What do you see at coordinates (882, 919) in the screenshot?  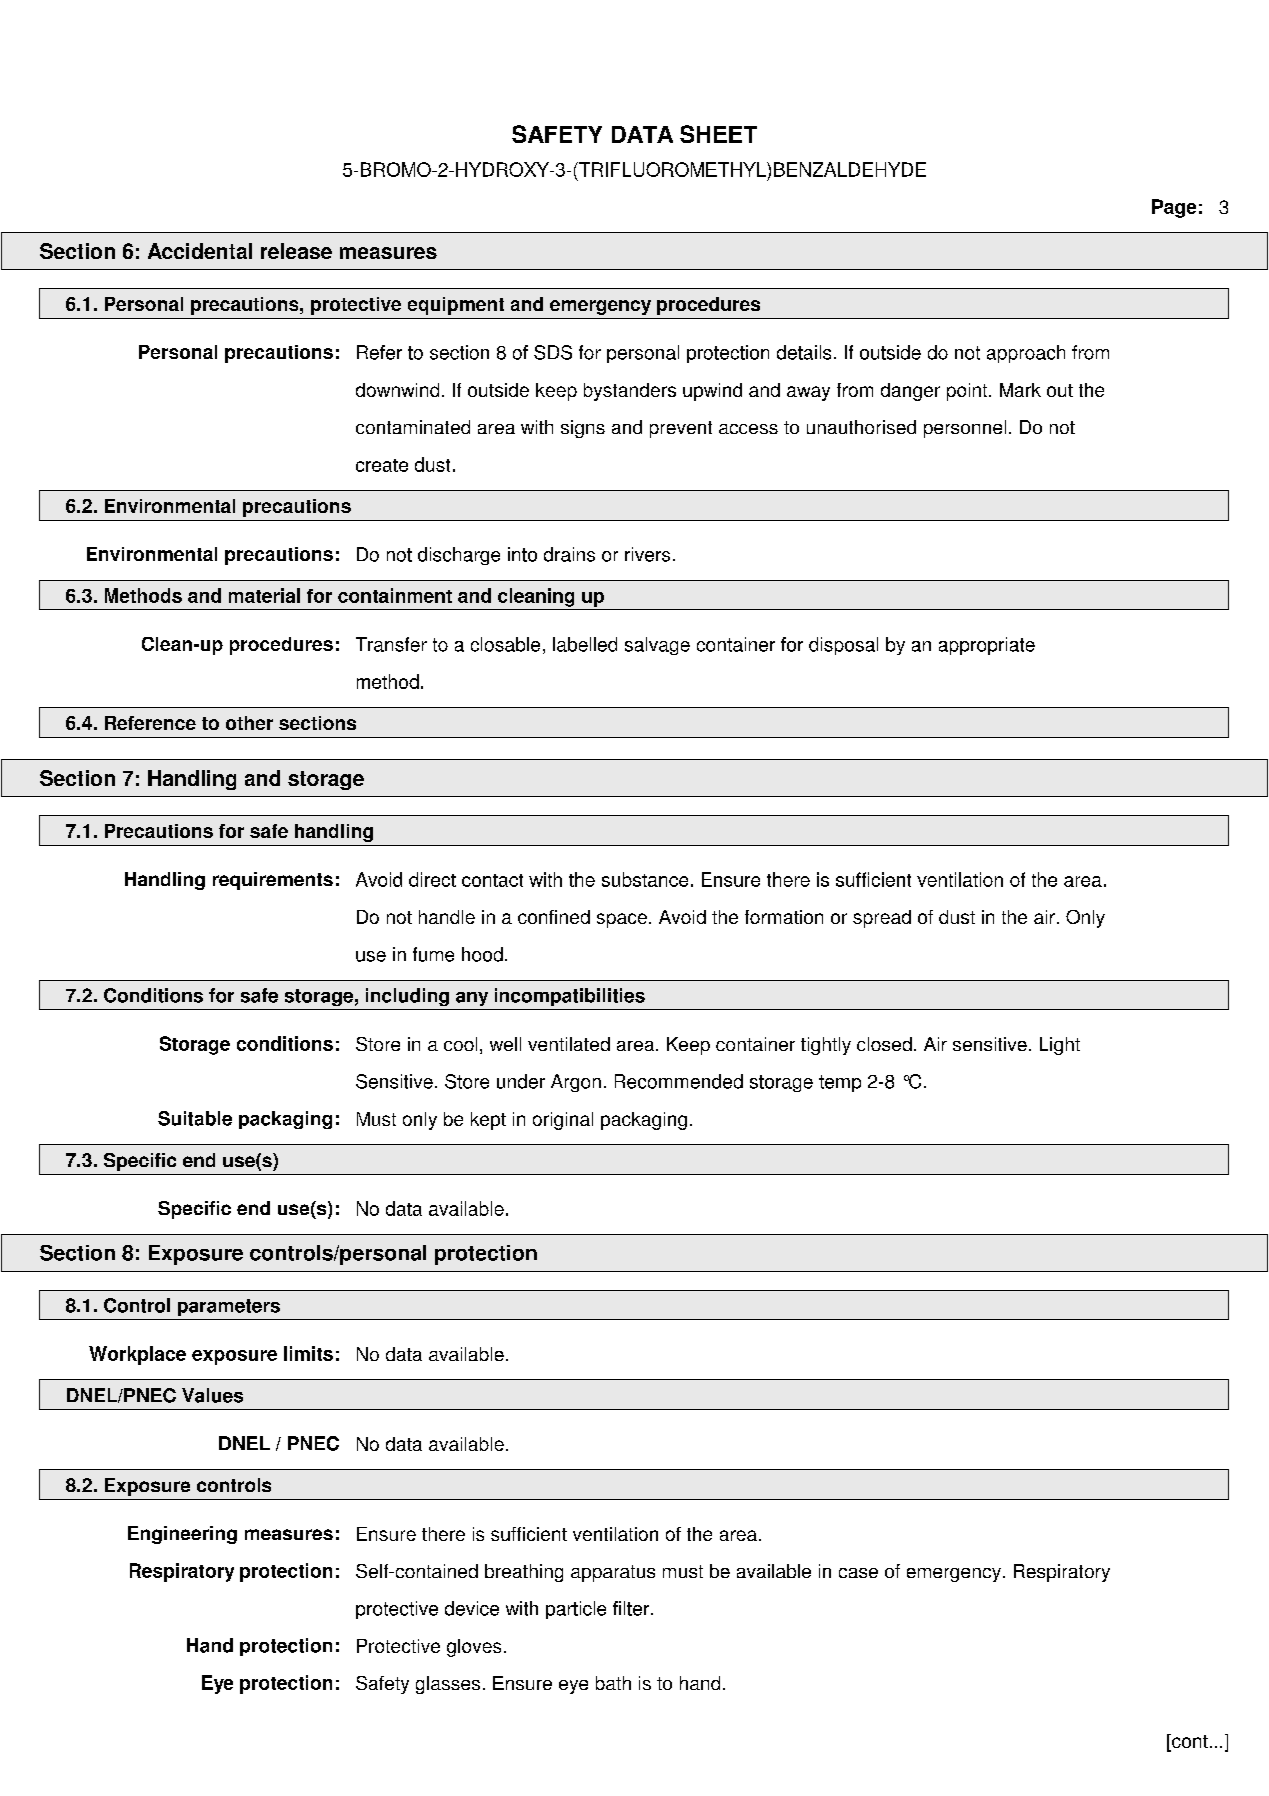 I see `spread` at bounding box center [882, 919].
